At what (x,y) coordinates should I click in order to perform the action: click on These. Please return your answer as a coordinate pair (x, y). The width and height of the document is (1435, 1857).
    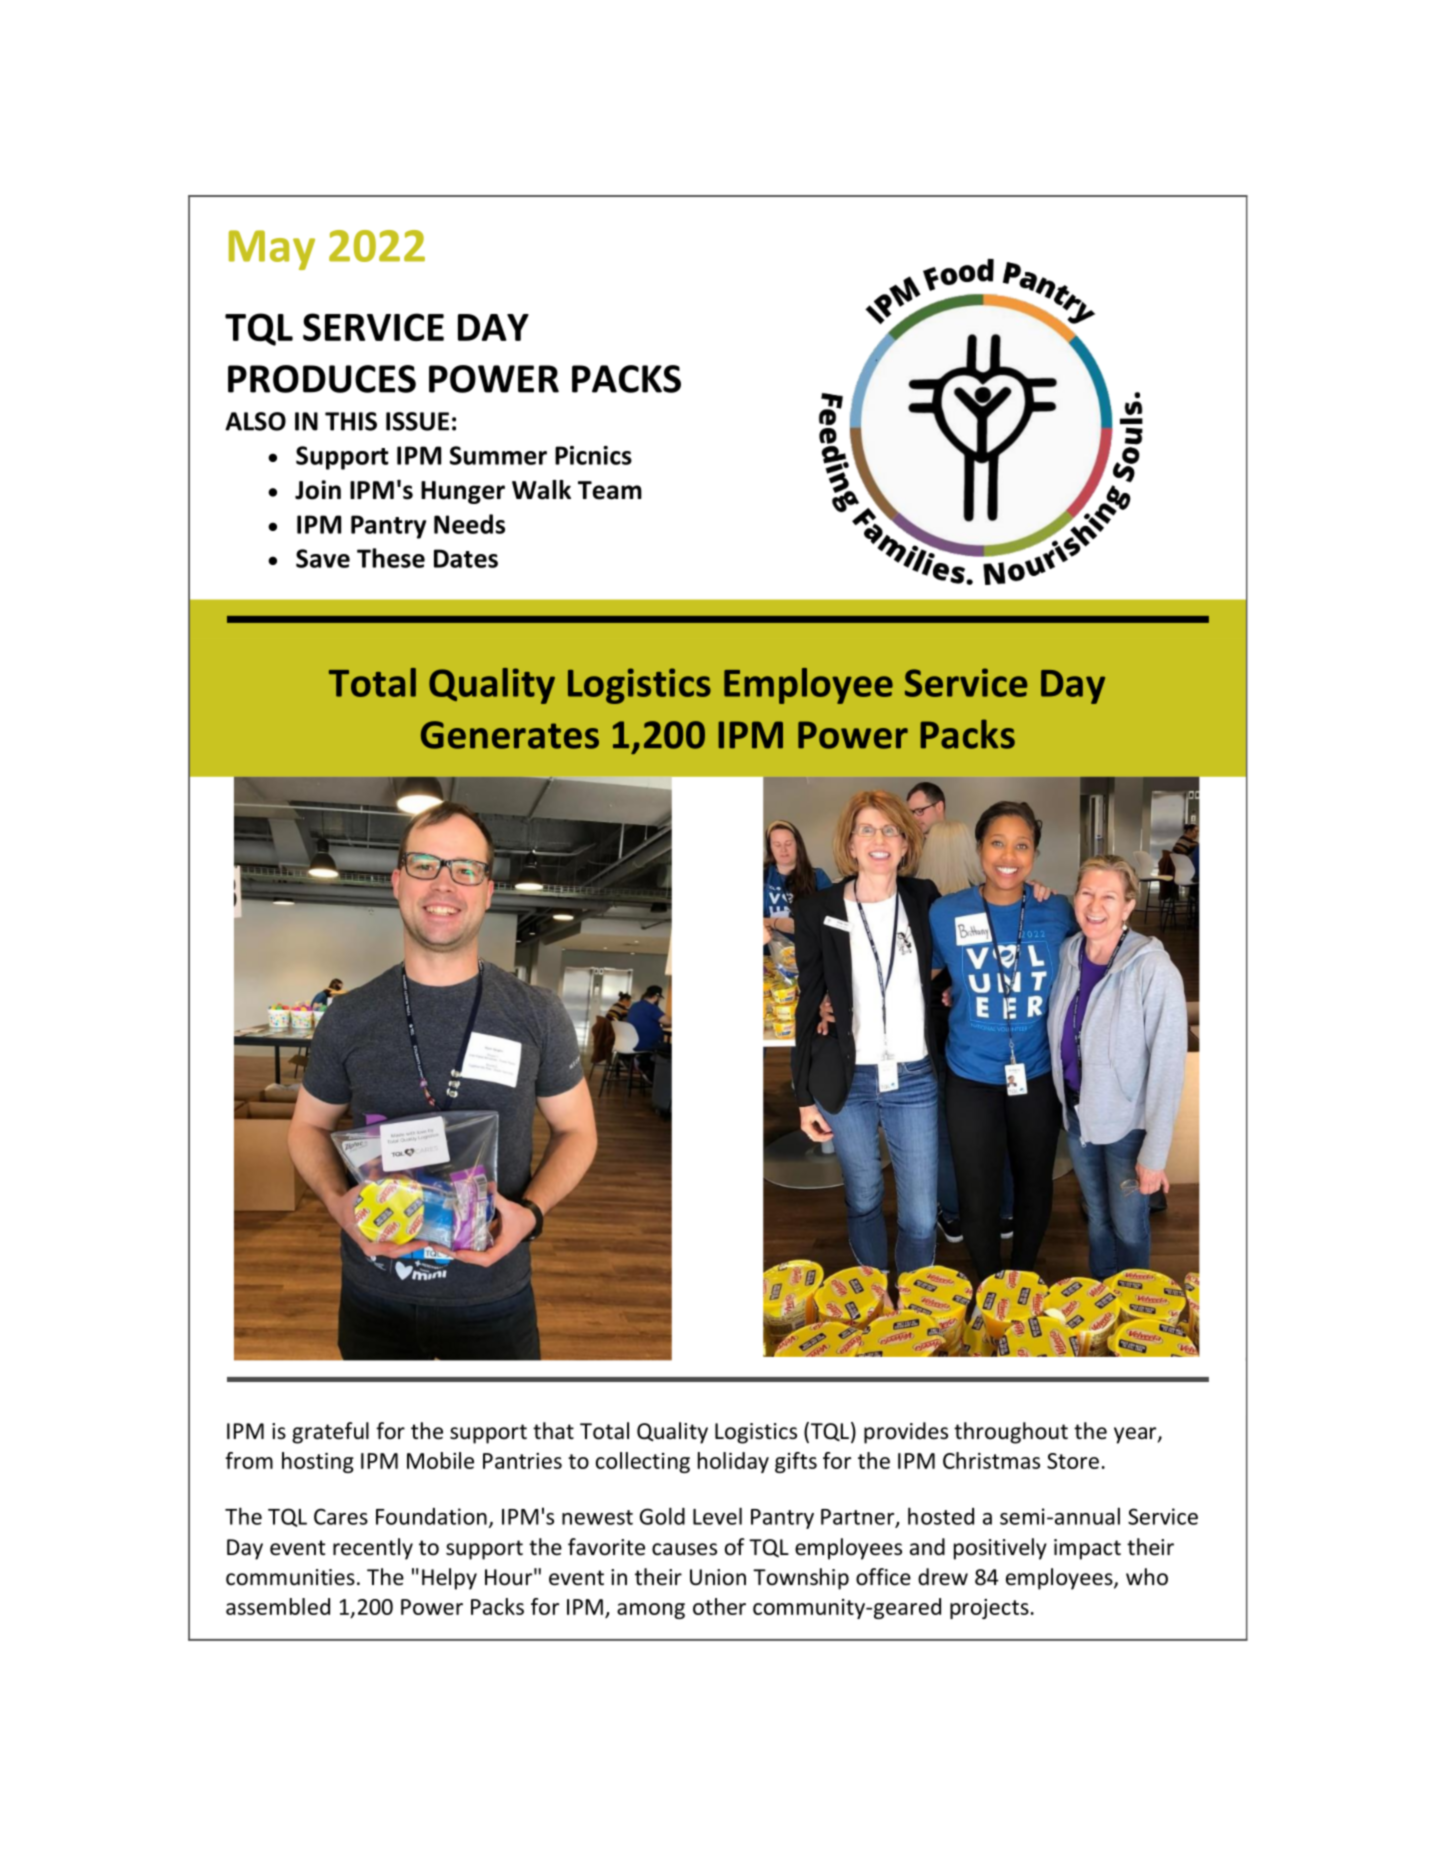
    Looking at the image, I should click on (391, 558).
